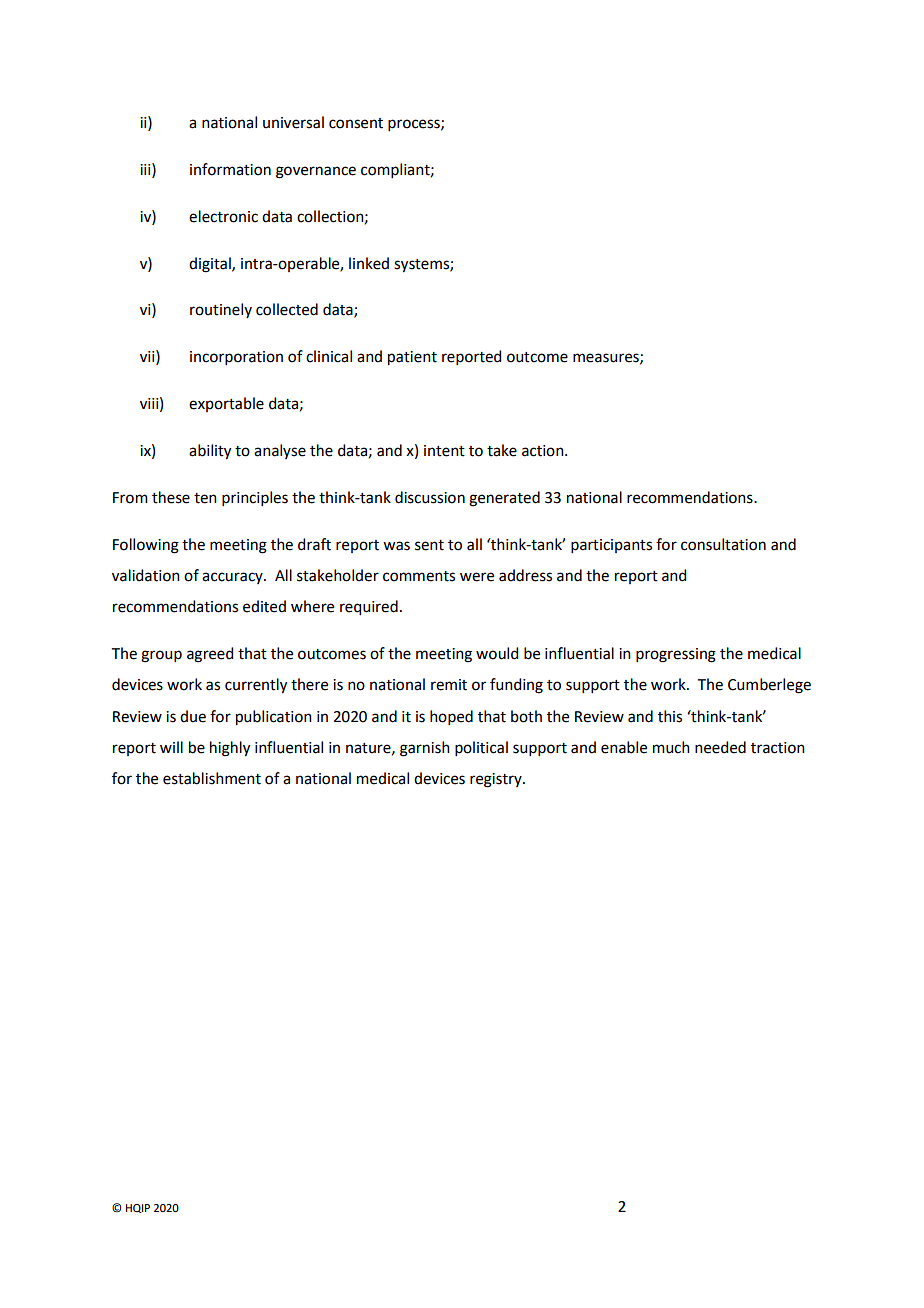 This screenshot has height=1308, width=924. I want to click on ability, so click(210, 452).
